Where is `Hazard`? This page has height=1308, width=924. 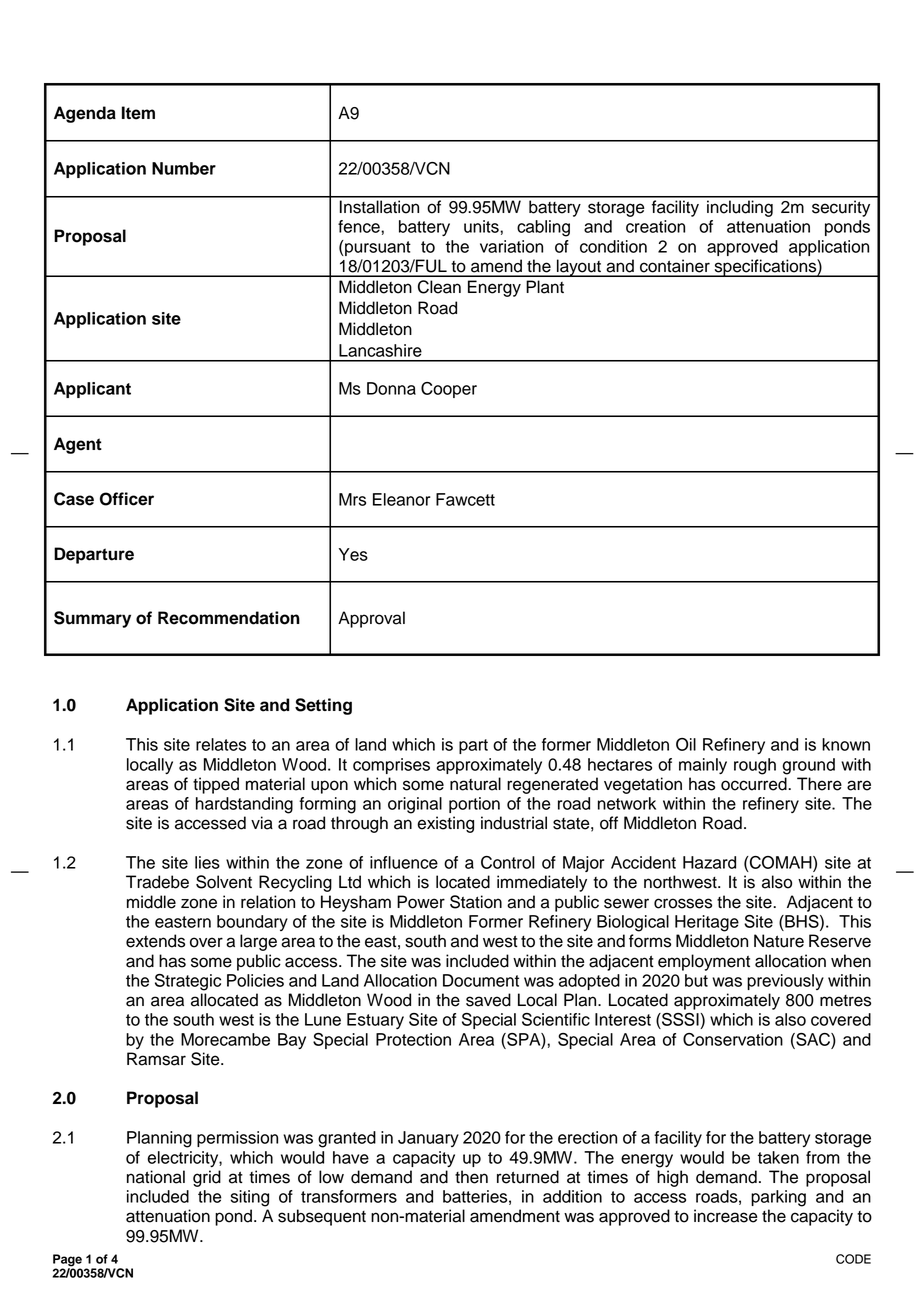 Hazard is located at coordinates (709, 862).
